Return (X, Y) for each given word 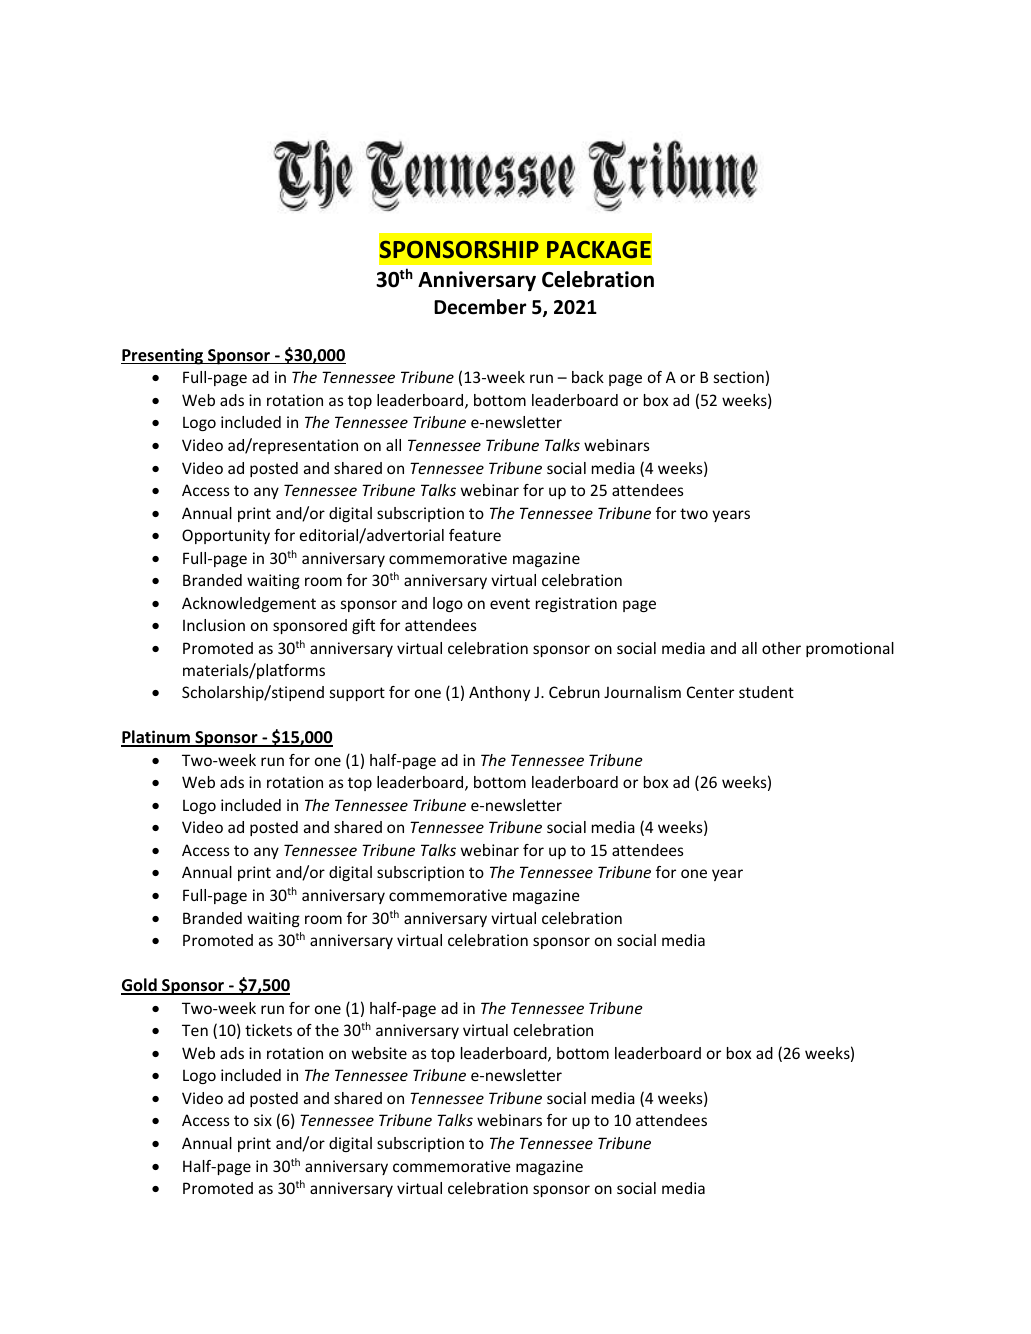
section (738, 377)
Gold (140, 986)
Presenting (163, 356)
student (766, 692)
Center (710, 692)
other (781, 648)
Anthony (499, 693)
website (379, 1053)
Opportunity (226, 536)
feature (475, 535)
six (263, 1120)
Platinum (156, 738)
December (480, 307)
